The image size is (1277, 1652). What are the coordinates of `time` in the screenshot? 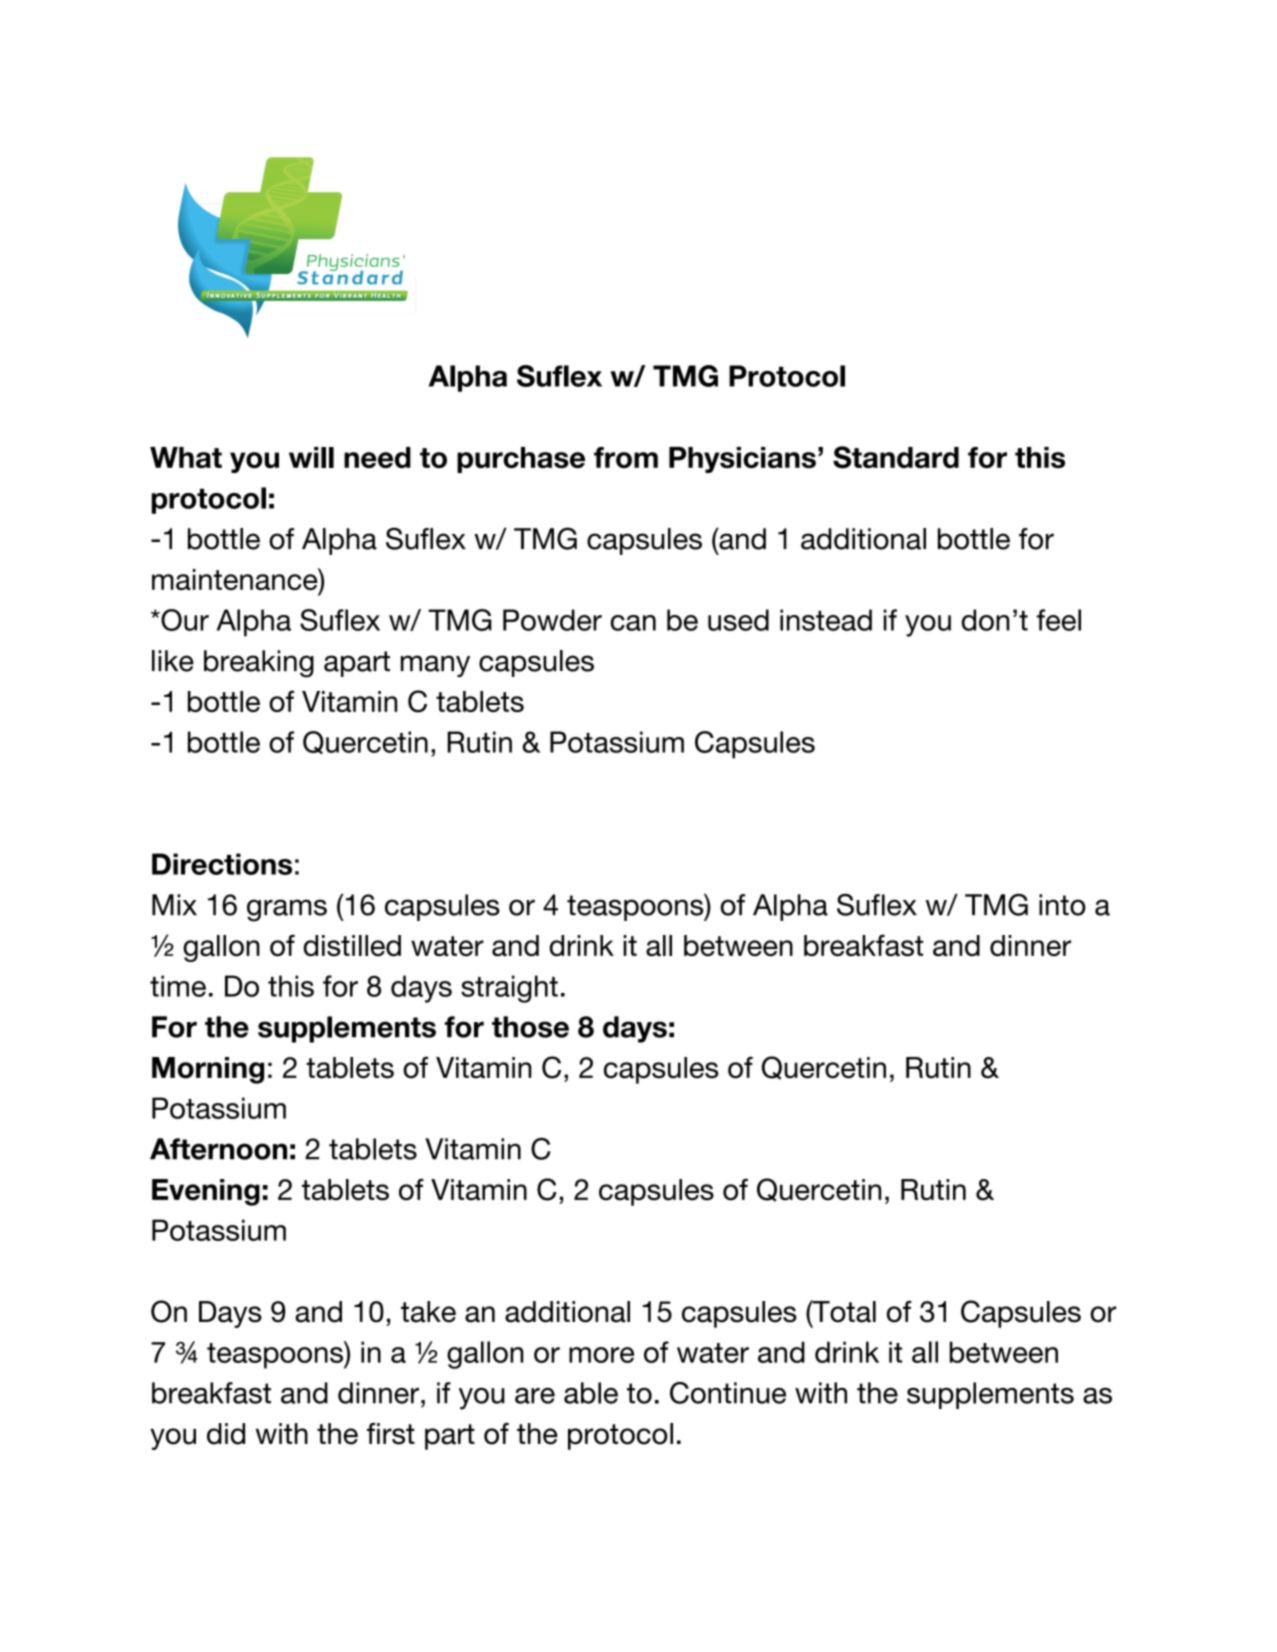 It's located at (178, 986).
